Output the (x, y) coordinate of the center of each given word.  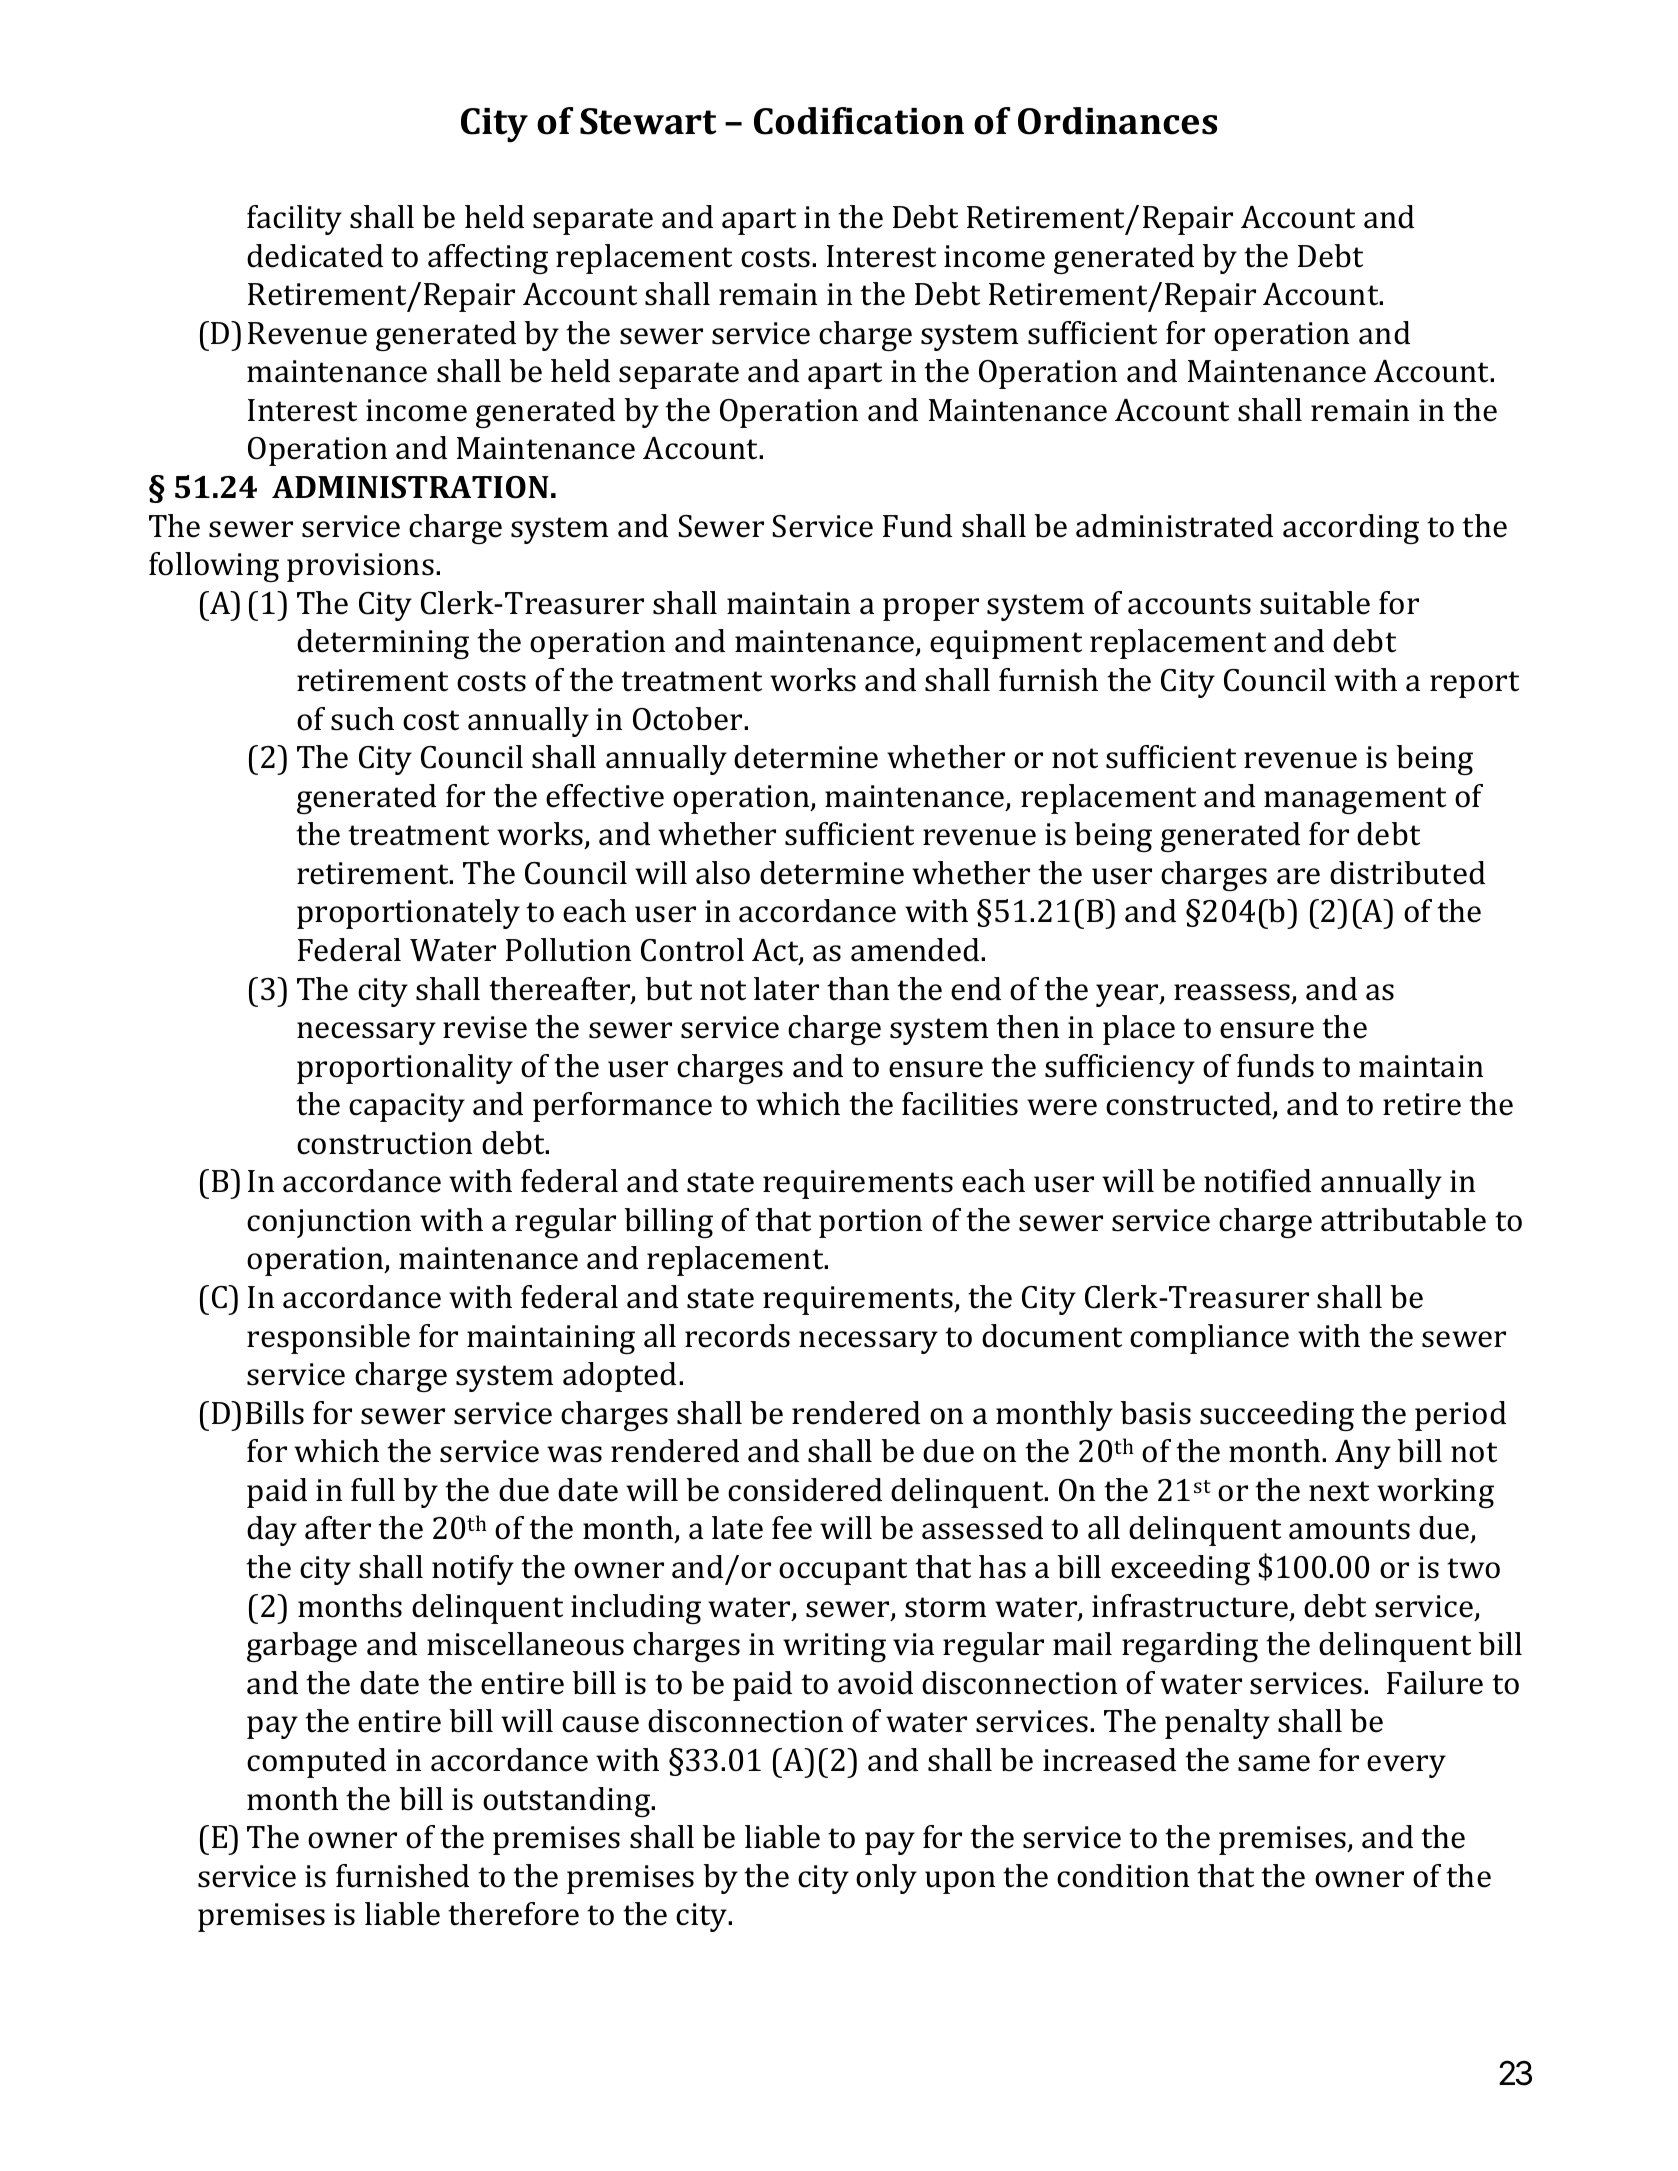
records (737, 1336)
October (689, 719)
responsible (328, 1339)
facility (294, 220)
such (362, 719)
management (1355, 800)
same (1274, 1763)
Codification (859, 121)
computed (316, 1763)
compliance (1209, 1339)
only (886, 1879)
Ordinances (1117, 121)
